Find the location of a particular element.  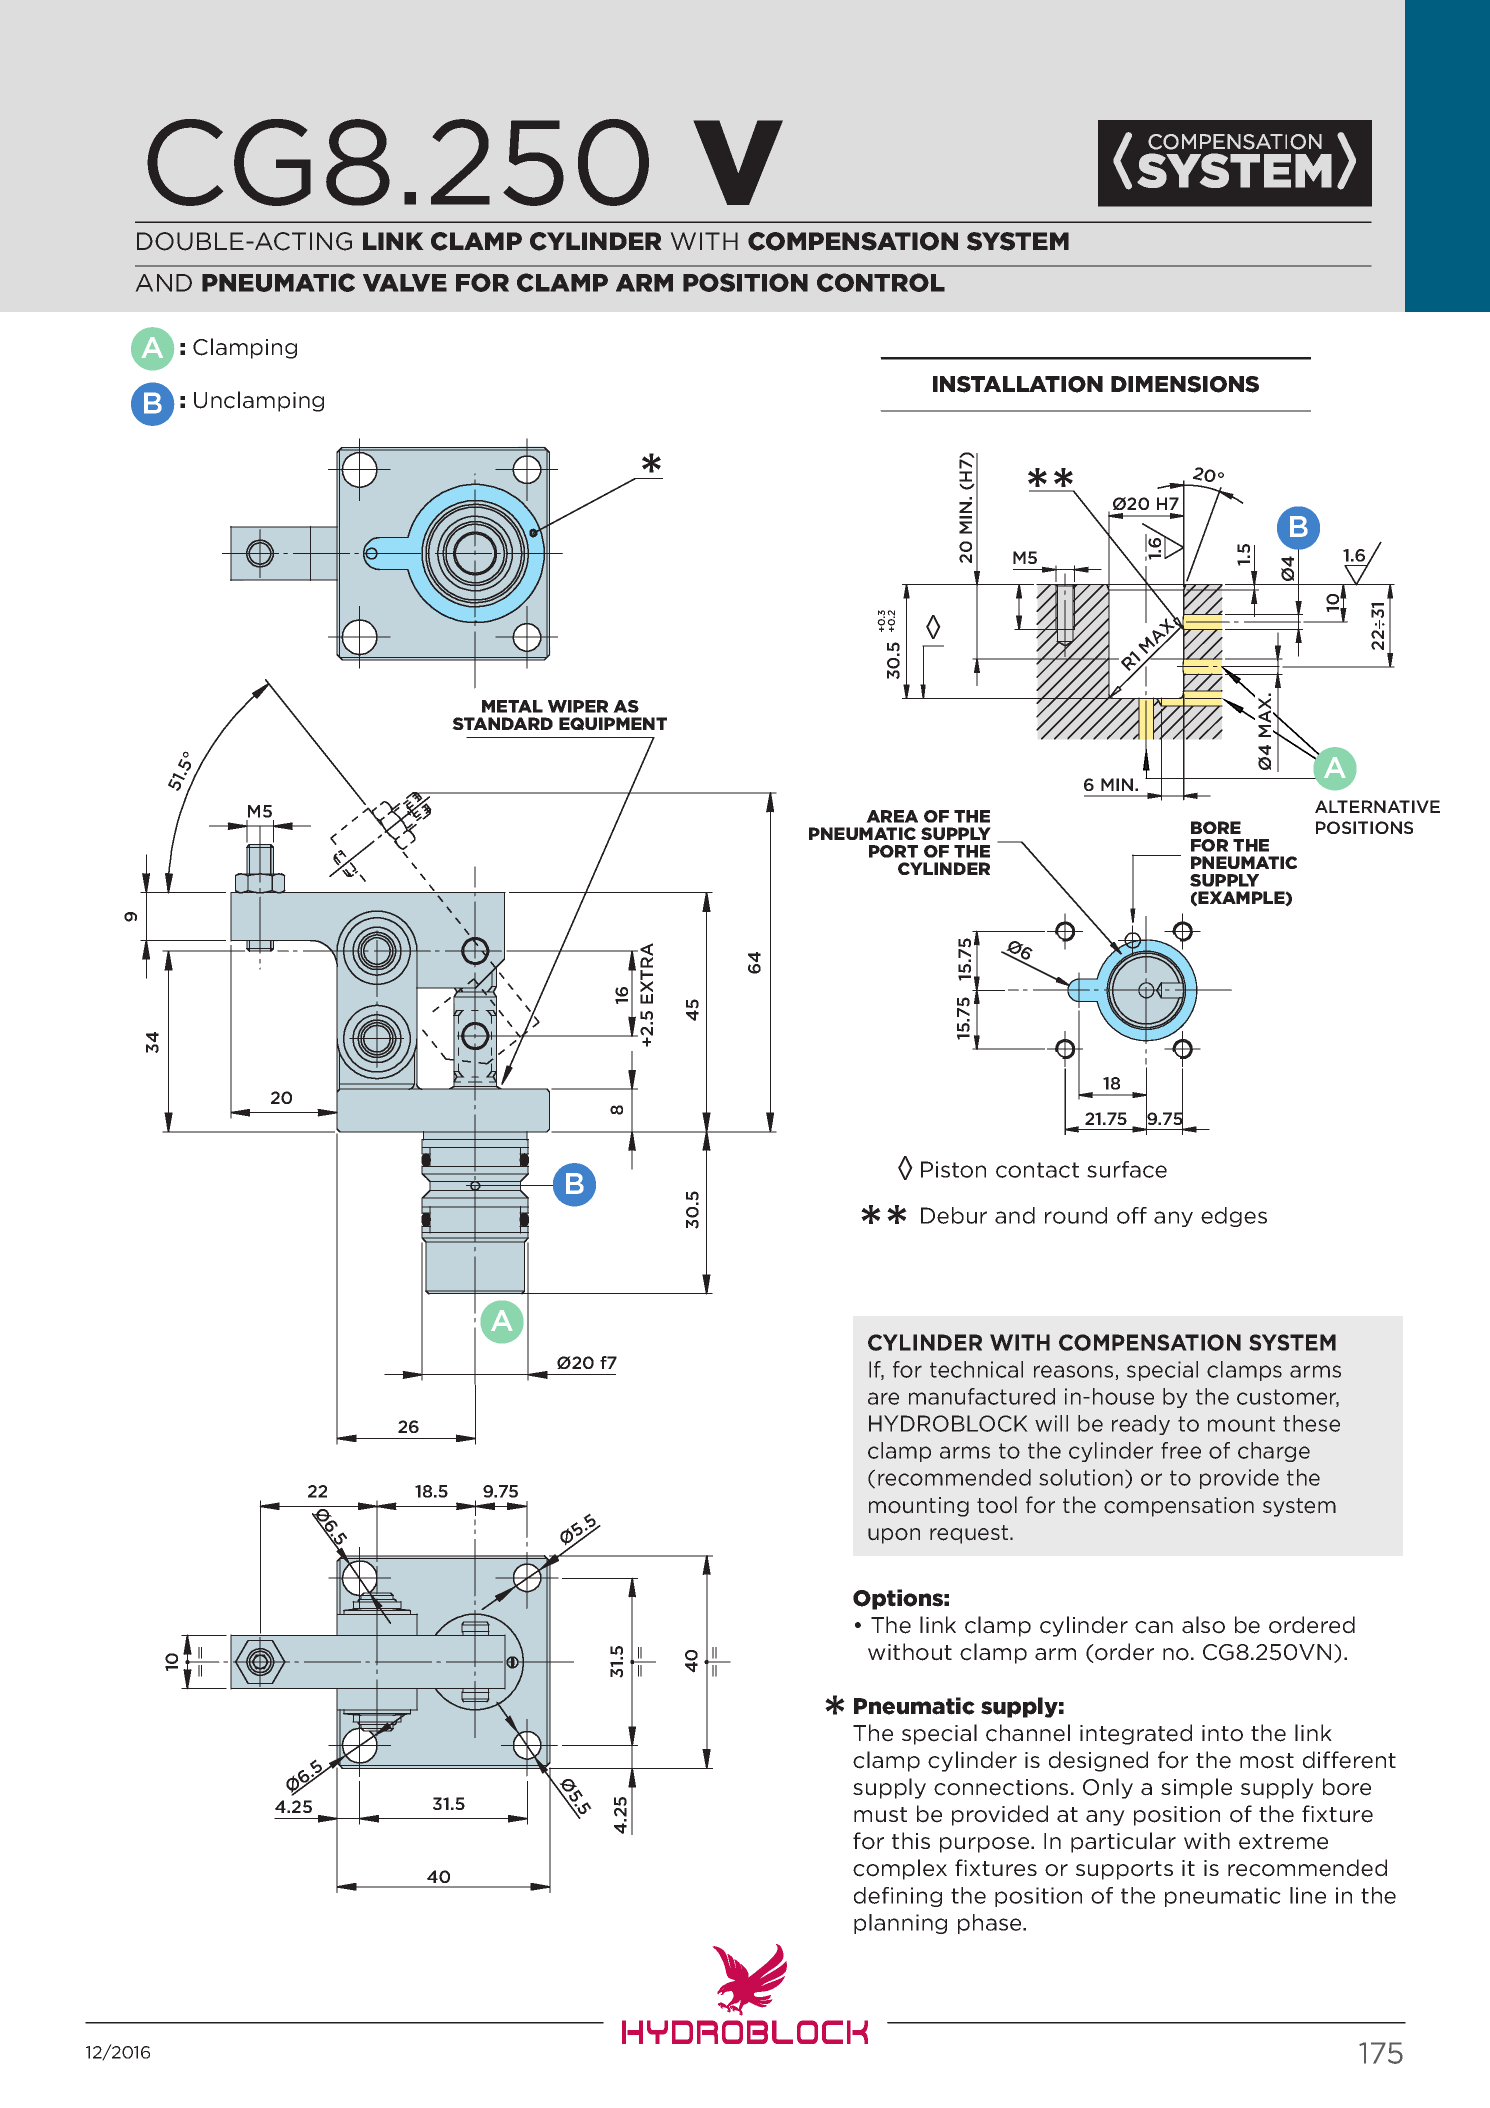

extreme is located at coordinates (1283, 1842).
